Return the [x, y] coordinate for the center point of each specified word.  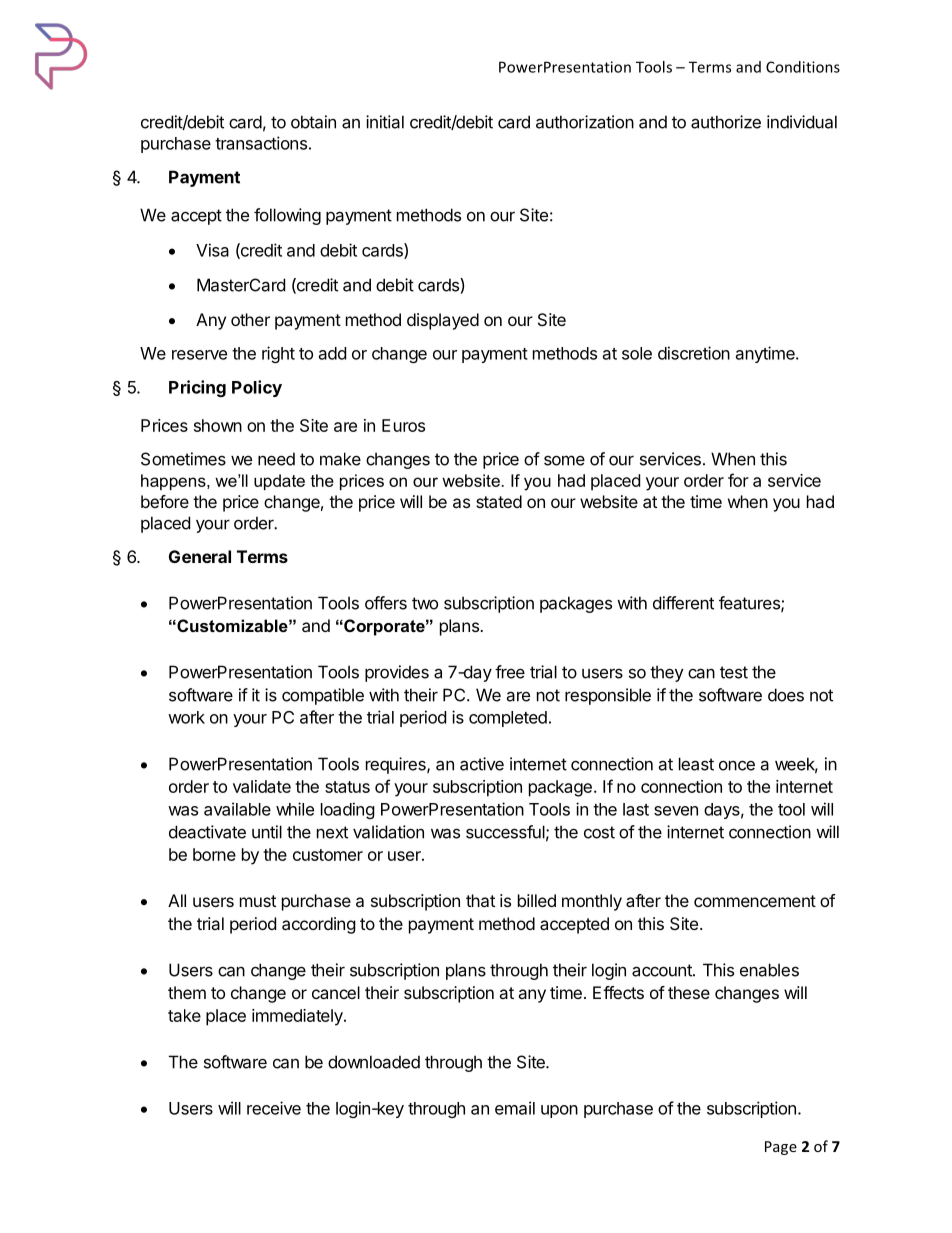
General [200, 556]
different [683, 603]
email [515, 1108]
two [425, 603]
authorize [726, 122]
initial [385, 122]
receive [274, 1108]
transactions [261, 143]
